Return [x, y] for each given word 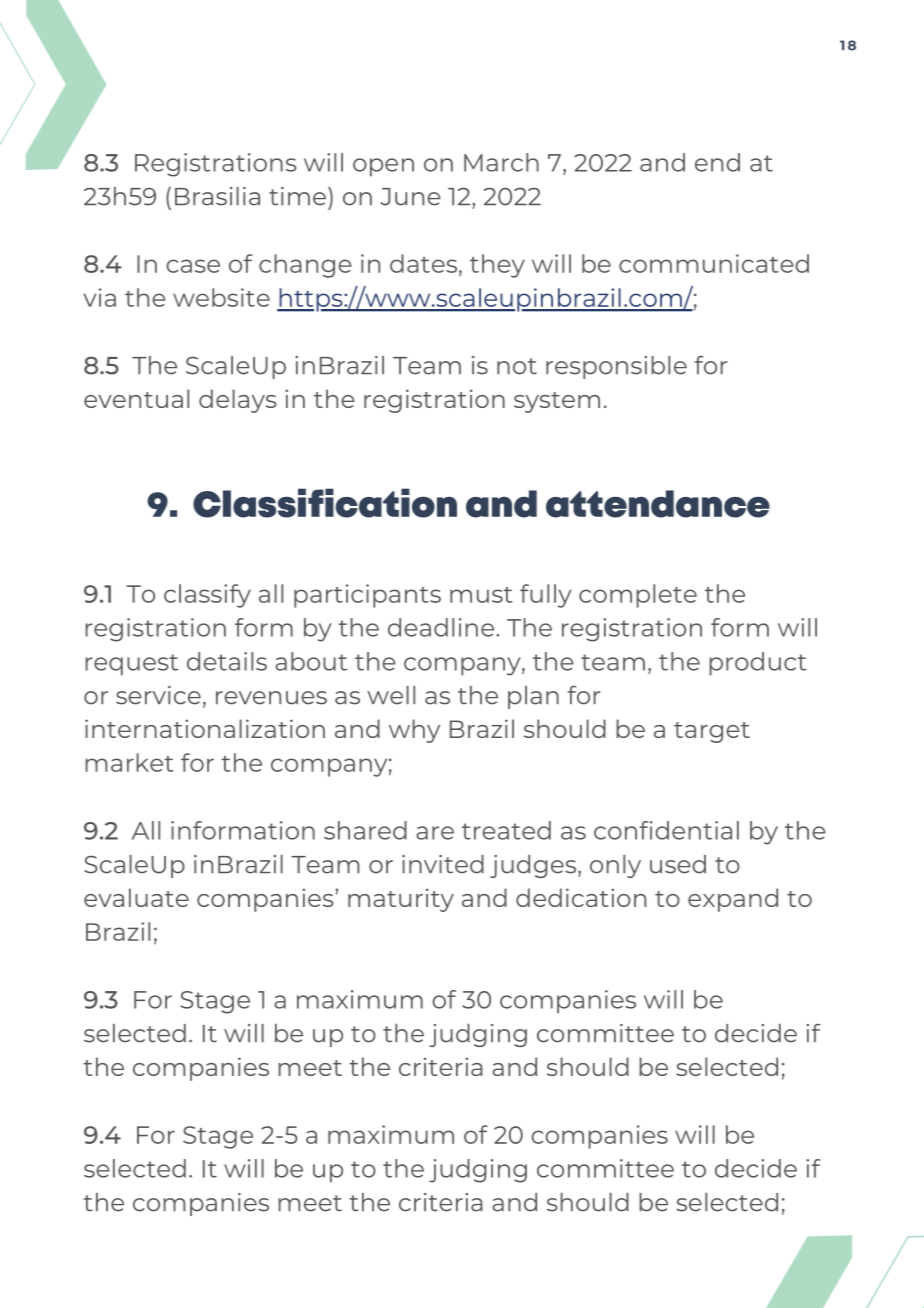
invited [443, 864]
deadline [441, 627]
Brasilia [217, 196]
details [227, 661]
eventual [136, 398]
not [517, 366]
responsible [616, 367]
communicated [714, 263]
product [758, 664]
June [411, 197]
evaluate [136, 897]
